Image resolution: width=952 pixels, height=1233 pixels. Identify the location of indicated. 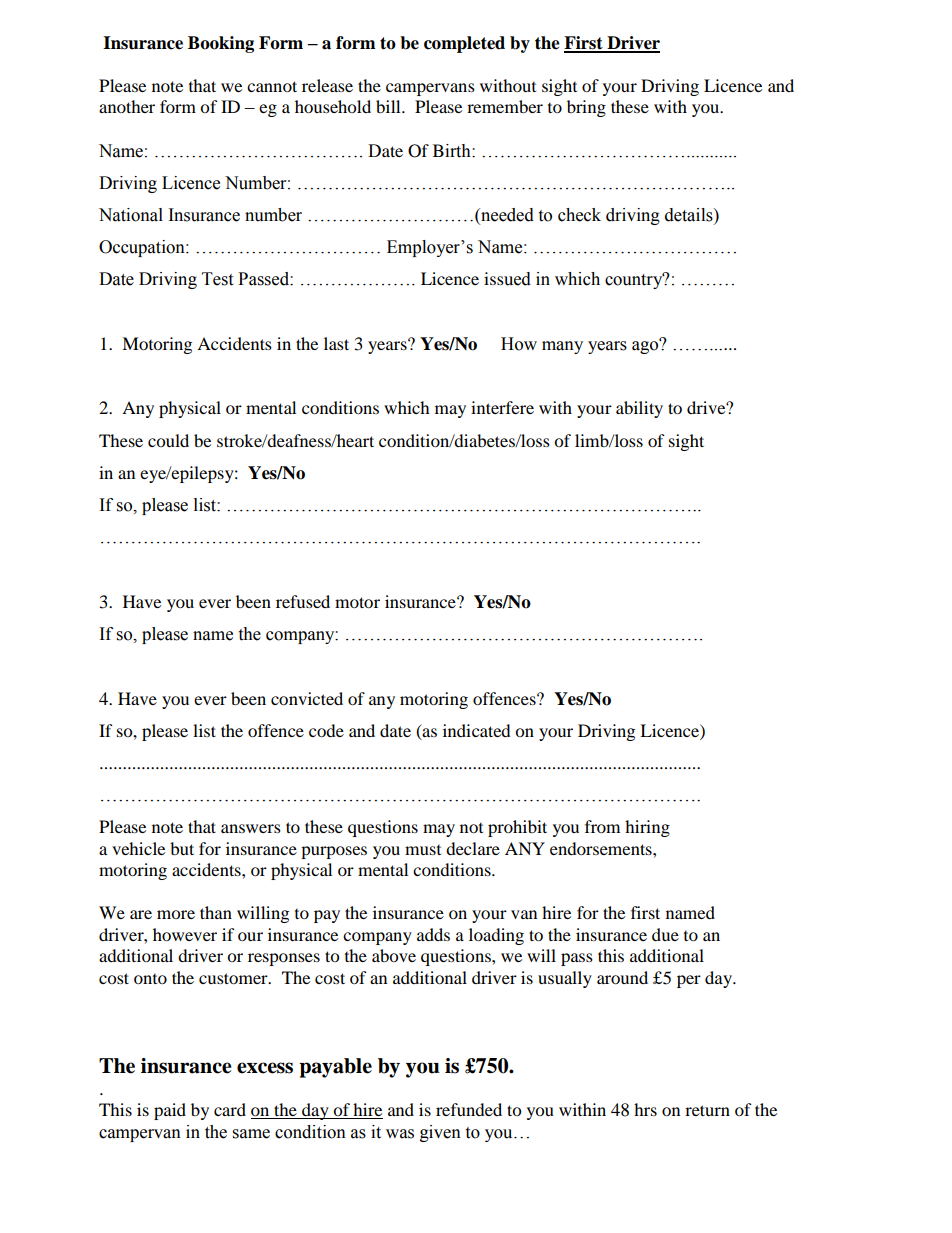
(477, 730).
